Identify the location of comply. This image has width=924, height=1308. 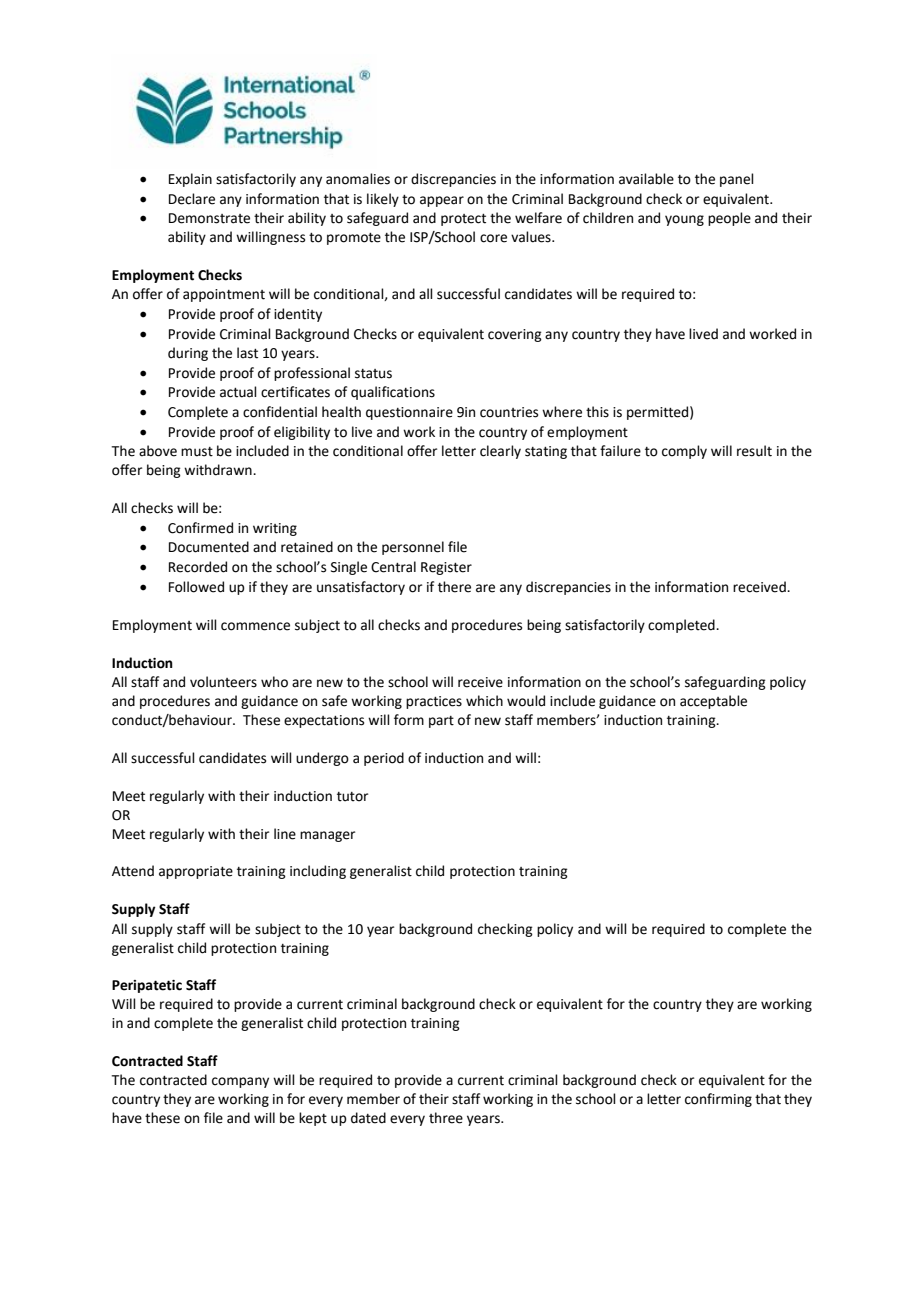
(684, 452).
